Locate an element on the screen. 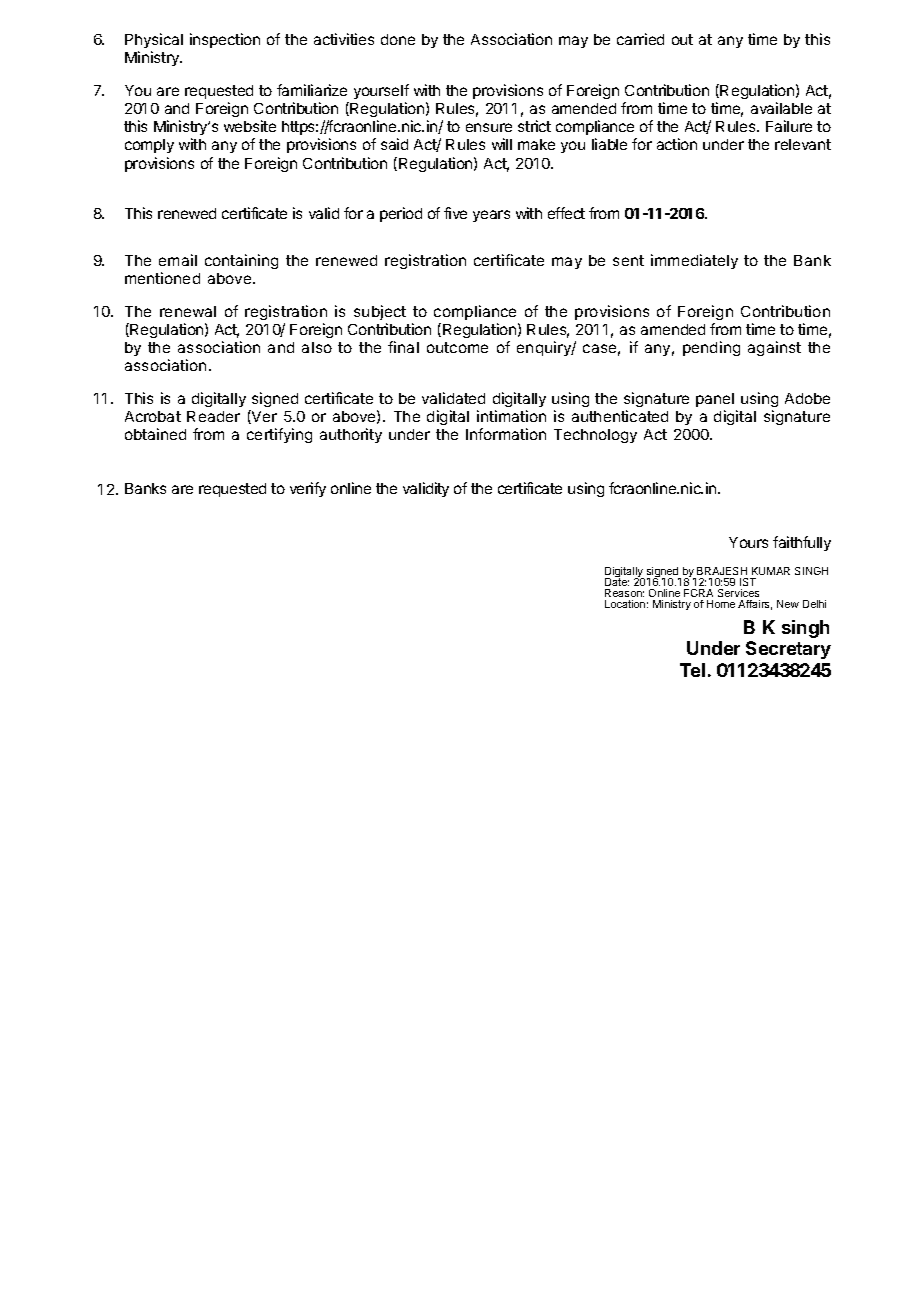  pending is located at coordinates (711, 348).
